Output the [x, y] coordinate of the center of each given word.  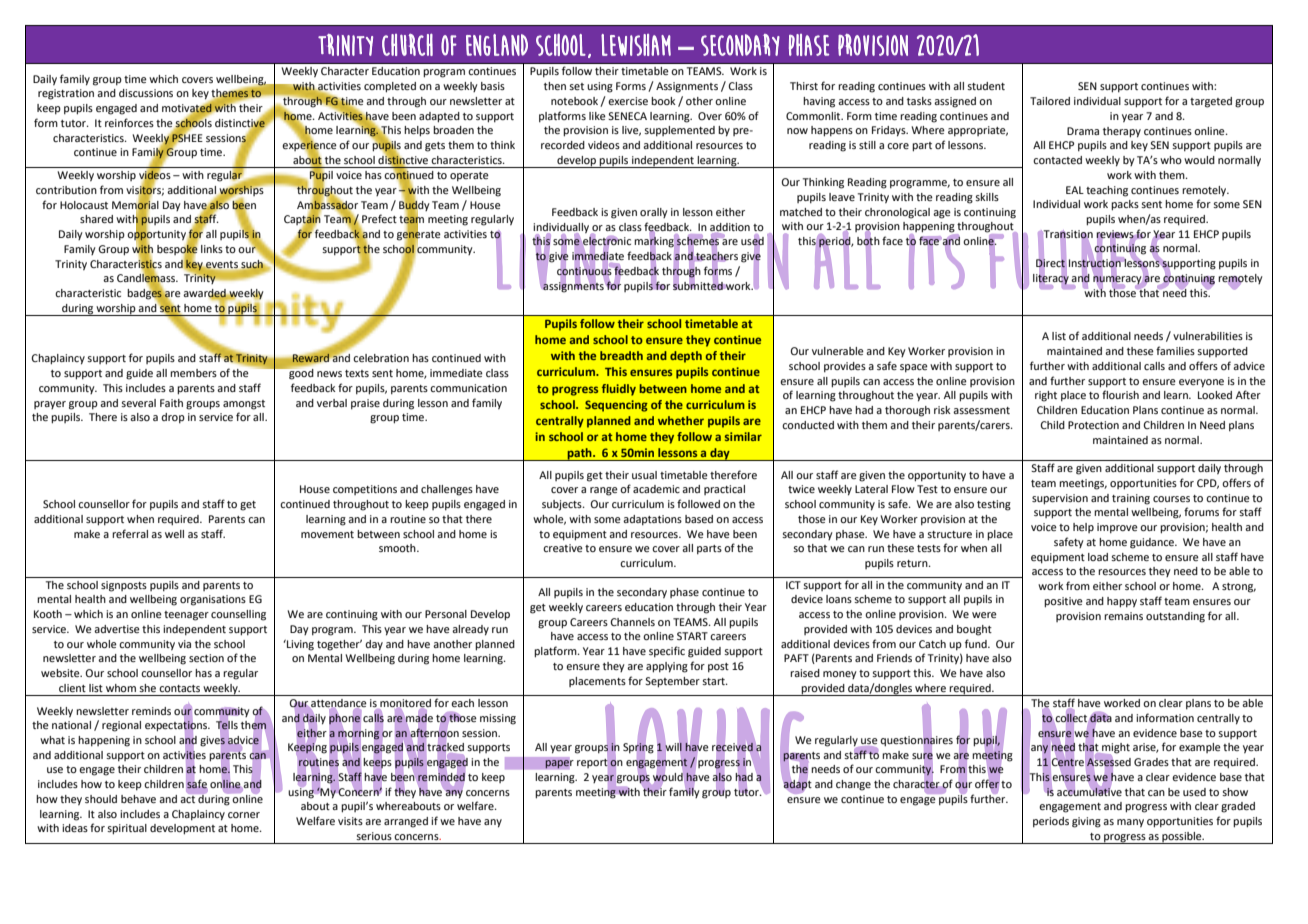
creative [563, 548]
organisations [213, 600]
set [576, 86]
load [1098, 557]
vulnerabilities [1208, 336]
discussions [146, 93]
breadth [621, 355]
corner [244, 815]
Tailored [1050, 101]
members [193, 373]
